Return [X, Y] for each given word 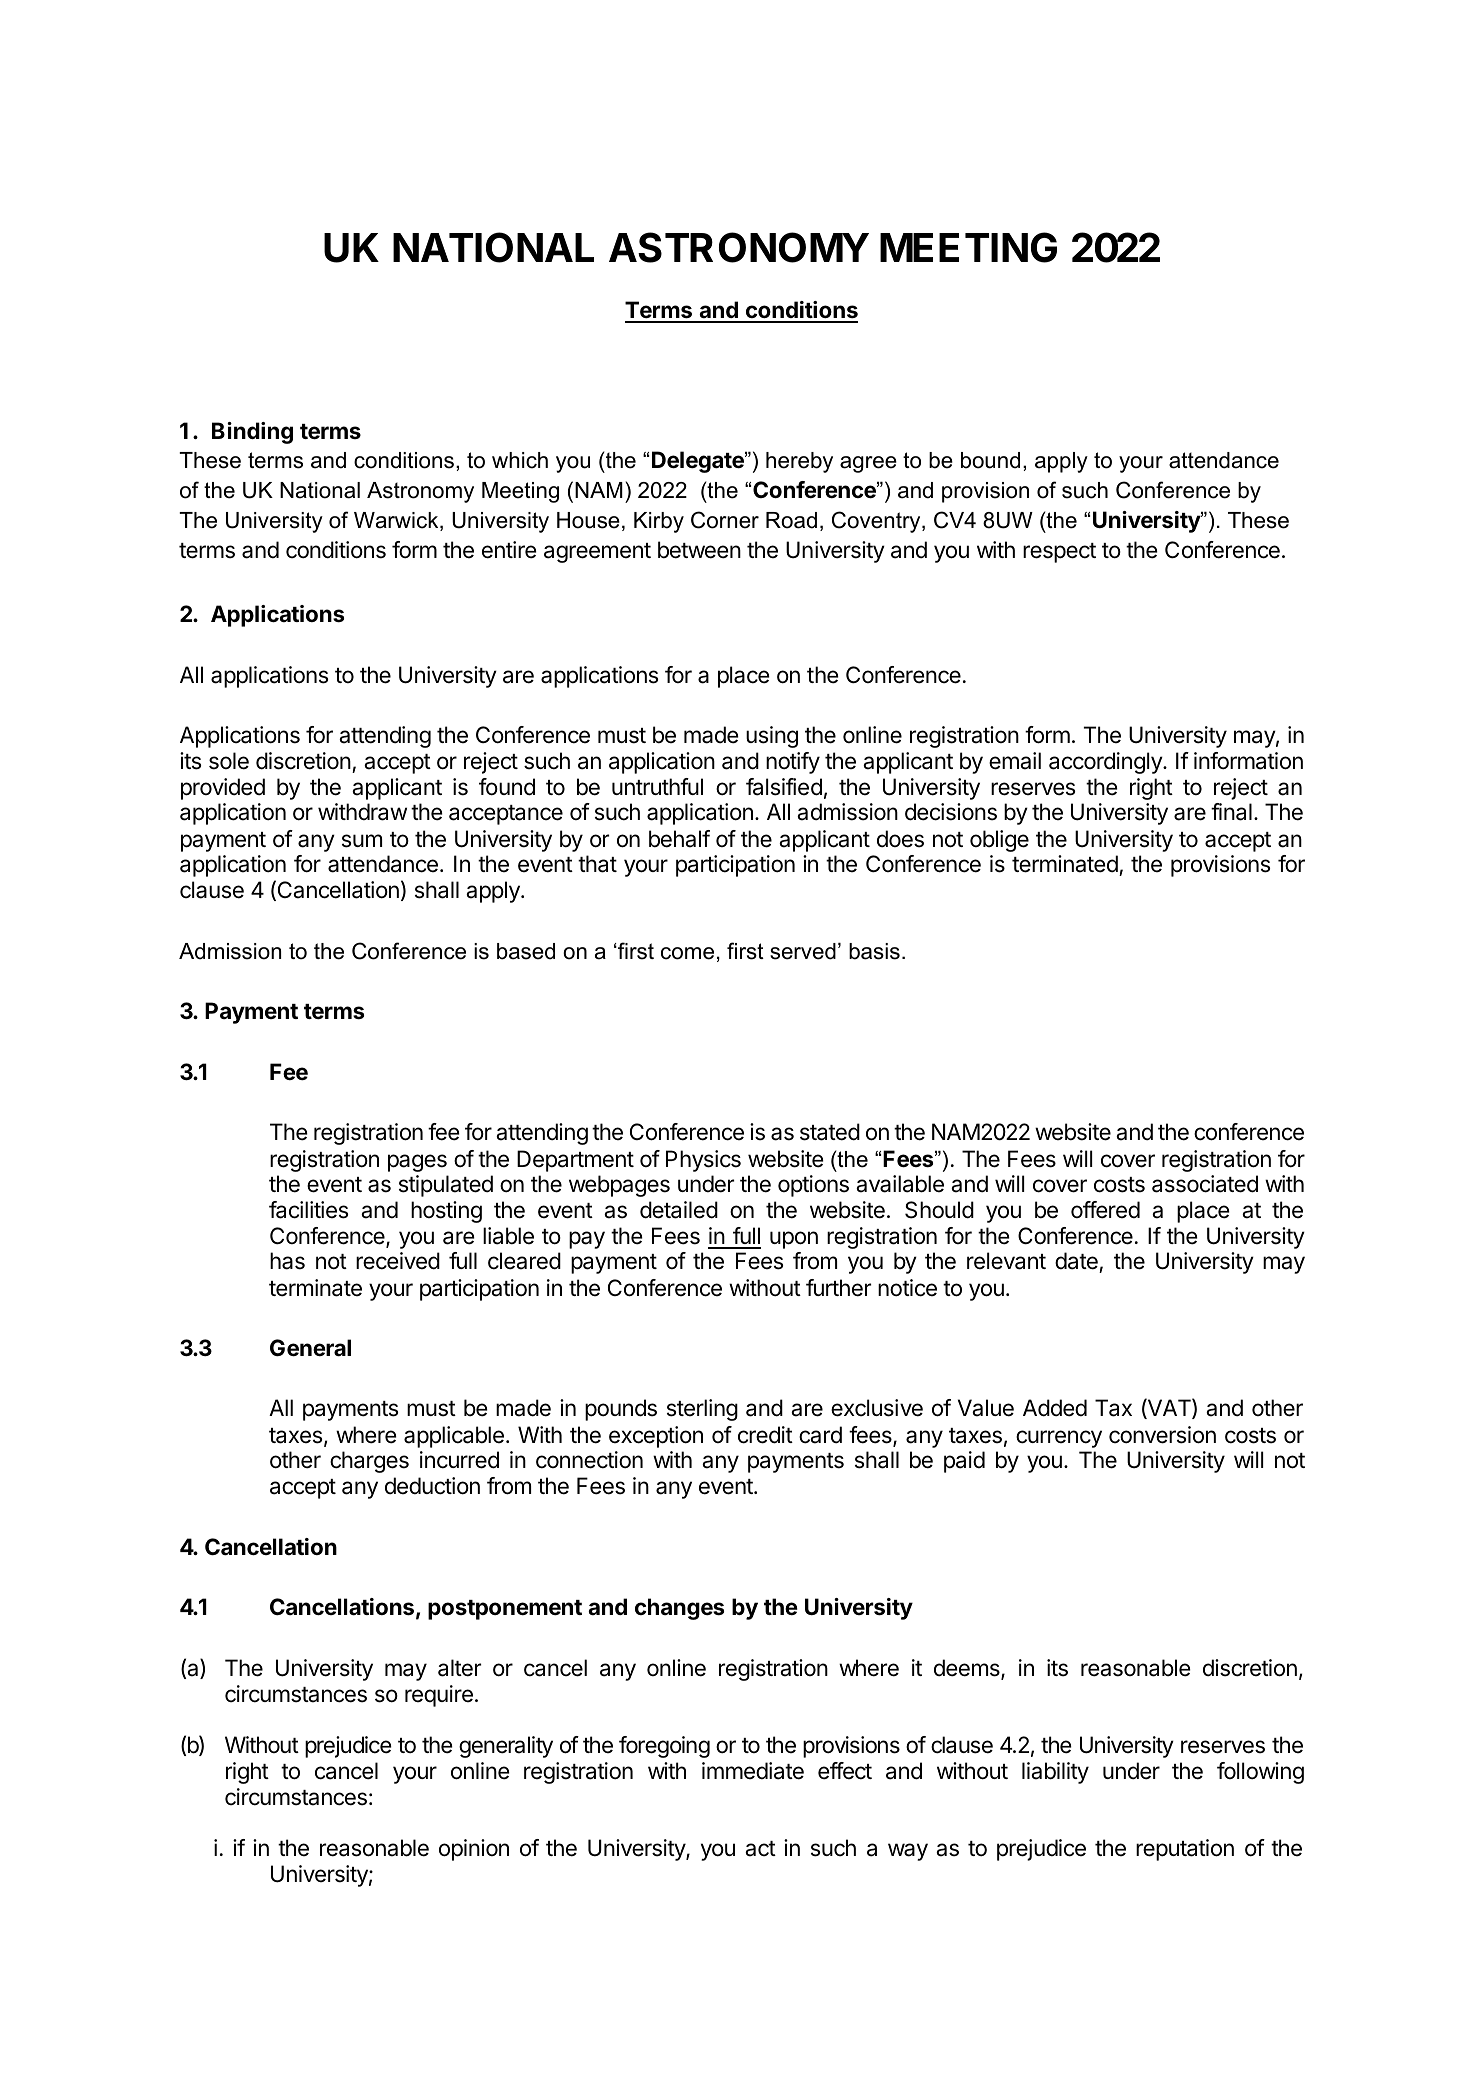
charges [369, 1462]
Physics [703, 1161]
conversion [1162, 1435]
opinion [474, 1850]
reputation [1185, 1850]
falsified [784, 787]
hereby [799, 462]
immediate [753, 1771]
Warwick [397, 521]
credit [765, 1435]
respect [1059, 553]
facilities [308, 1210]
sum [362, 841]
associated [1205, 1184]
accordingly [1106, 763]
